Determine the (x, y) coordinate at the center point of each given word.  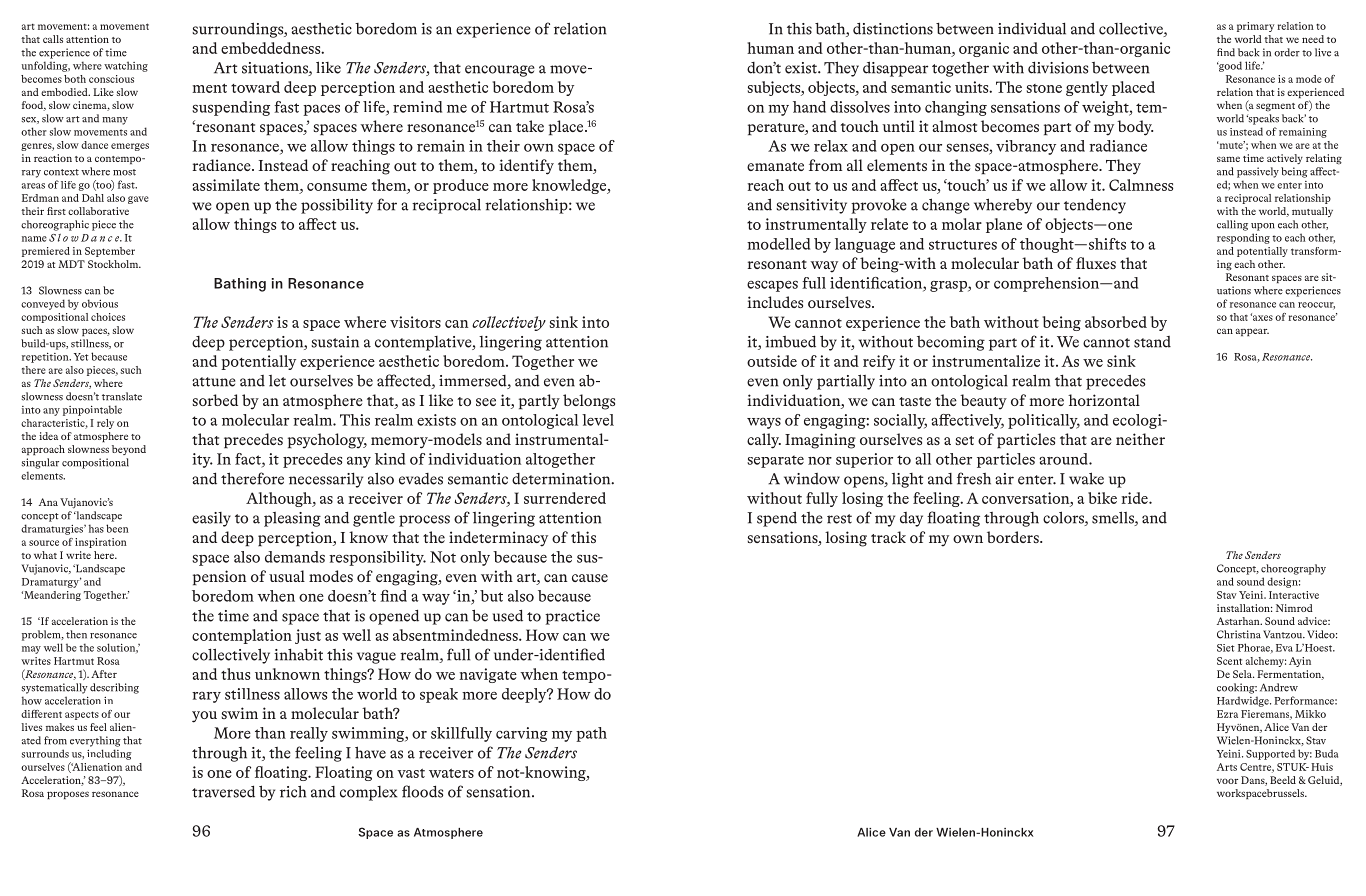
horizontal (1104, 400)
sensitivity (811, 206)
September (110, 252)
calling (1232, 225)
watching (126, 66)
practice (572, 617)
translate (122, 396)
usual (287, 576)
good (1229, 66)
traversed (223, 791)
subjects (775, 88)
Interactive (1294, 595)
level (598, 420)
